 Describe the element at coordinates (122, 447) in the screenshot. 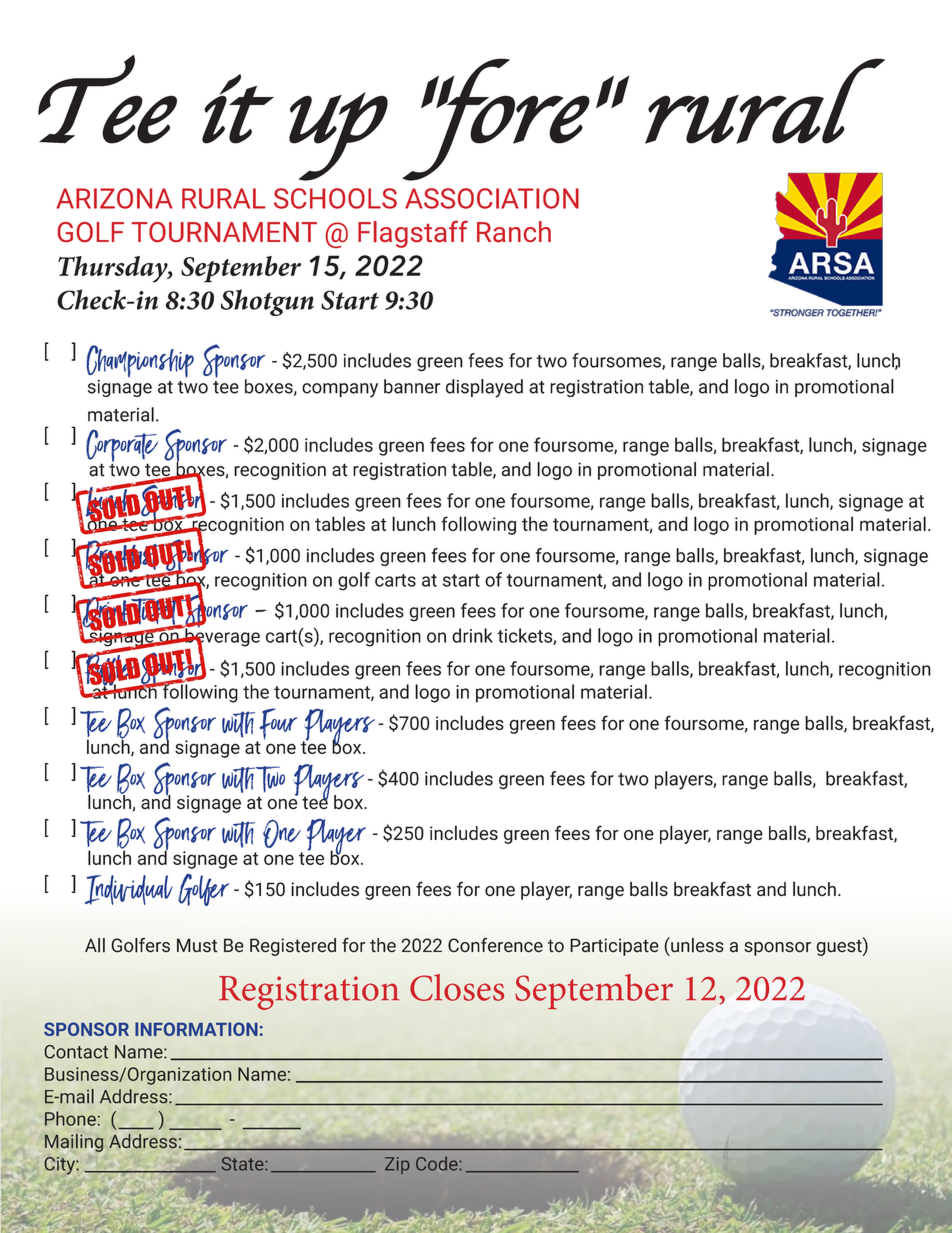

I see `Corporate` at that location.
